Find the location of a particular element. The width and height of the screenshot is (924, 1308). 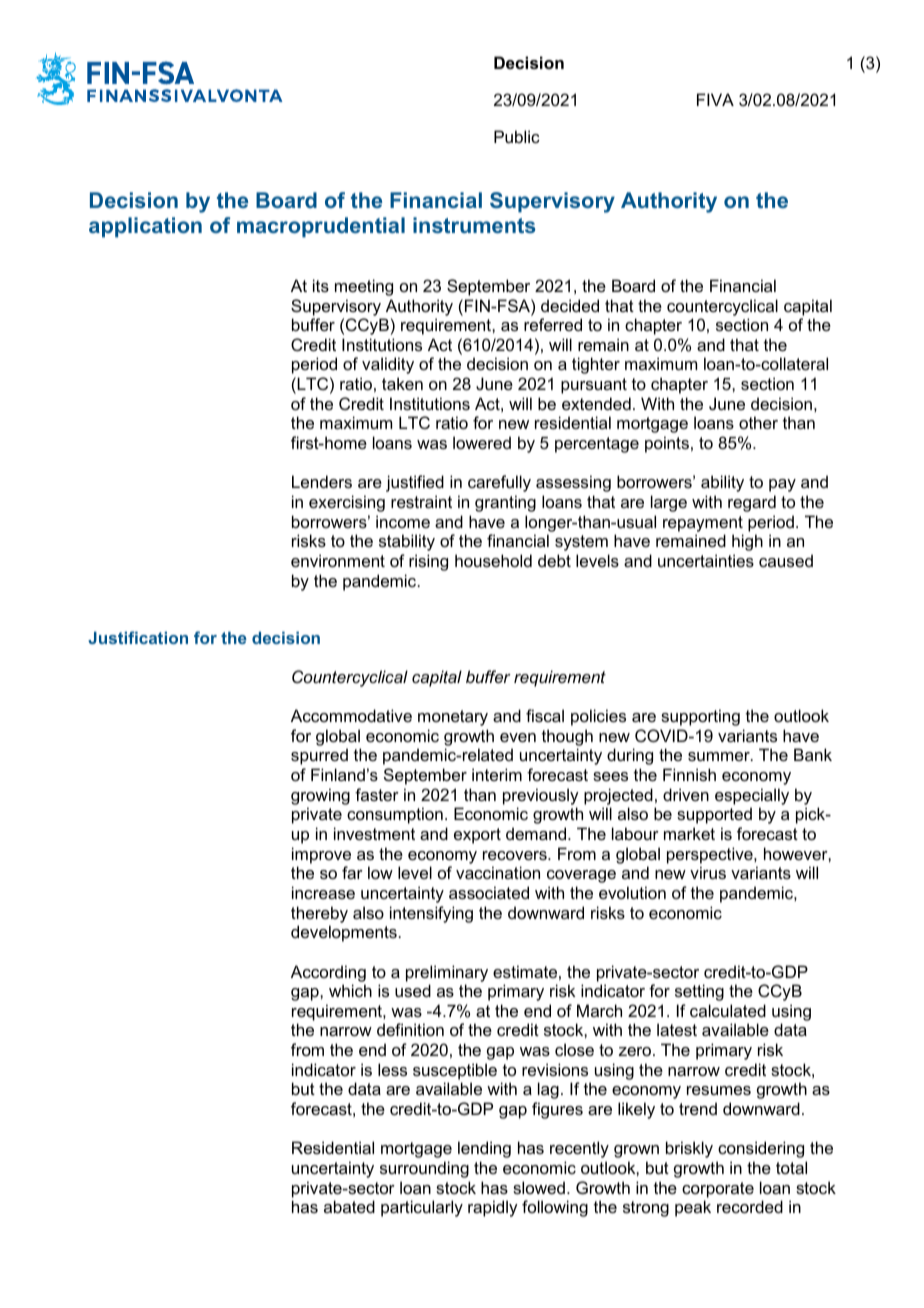

uncertainties is located at coordinates (706, 560).
